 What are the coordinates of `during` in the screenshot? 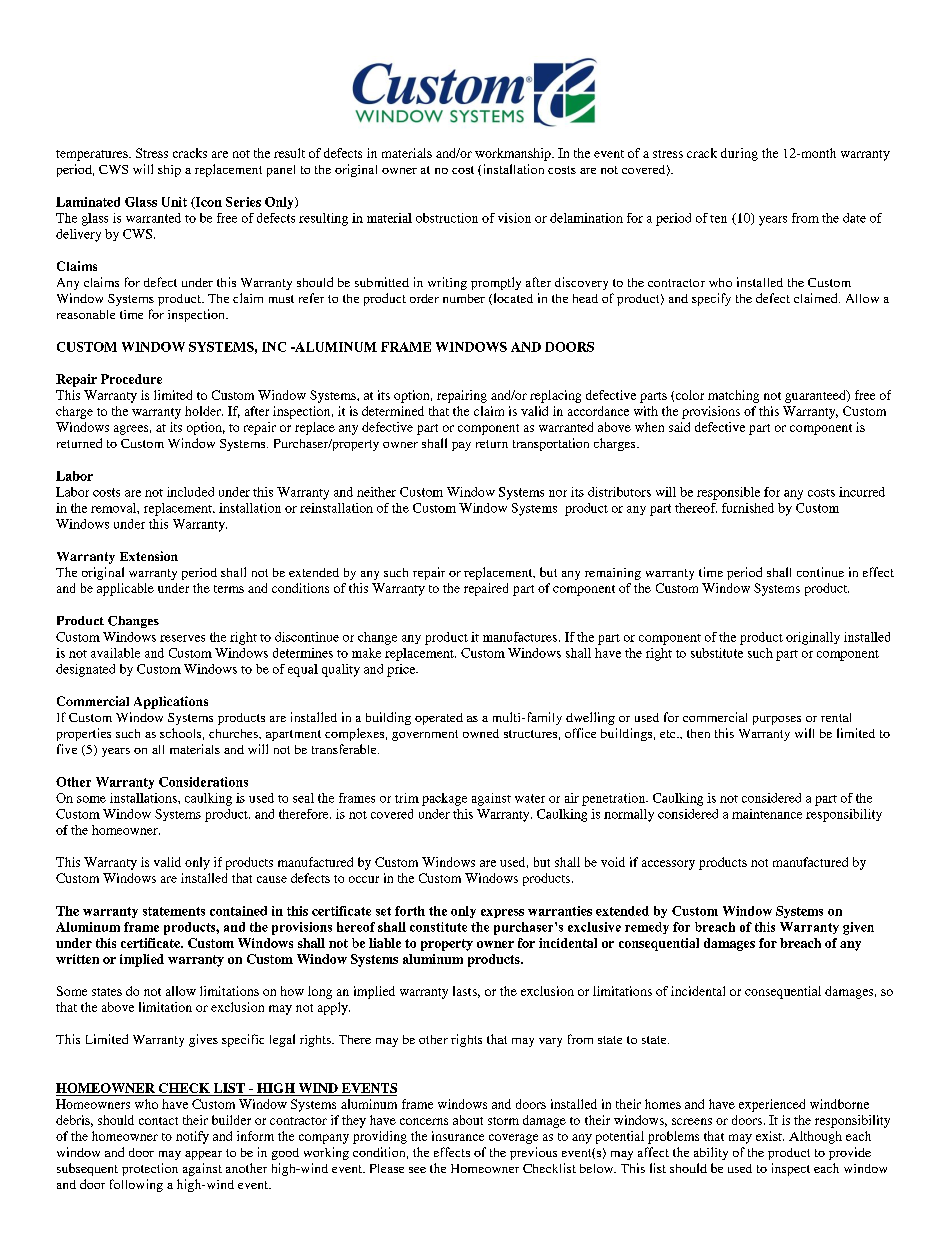 It's located at (739, 154).
